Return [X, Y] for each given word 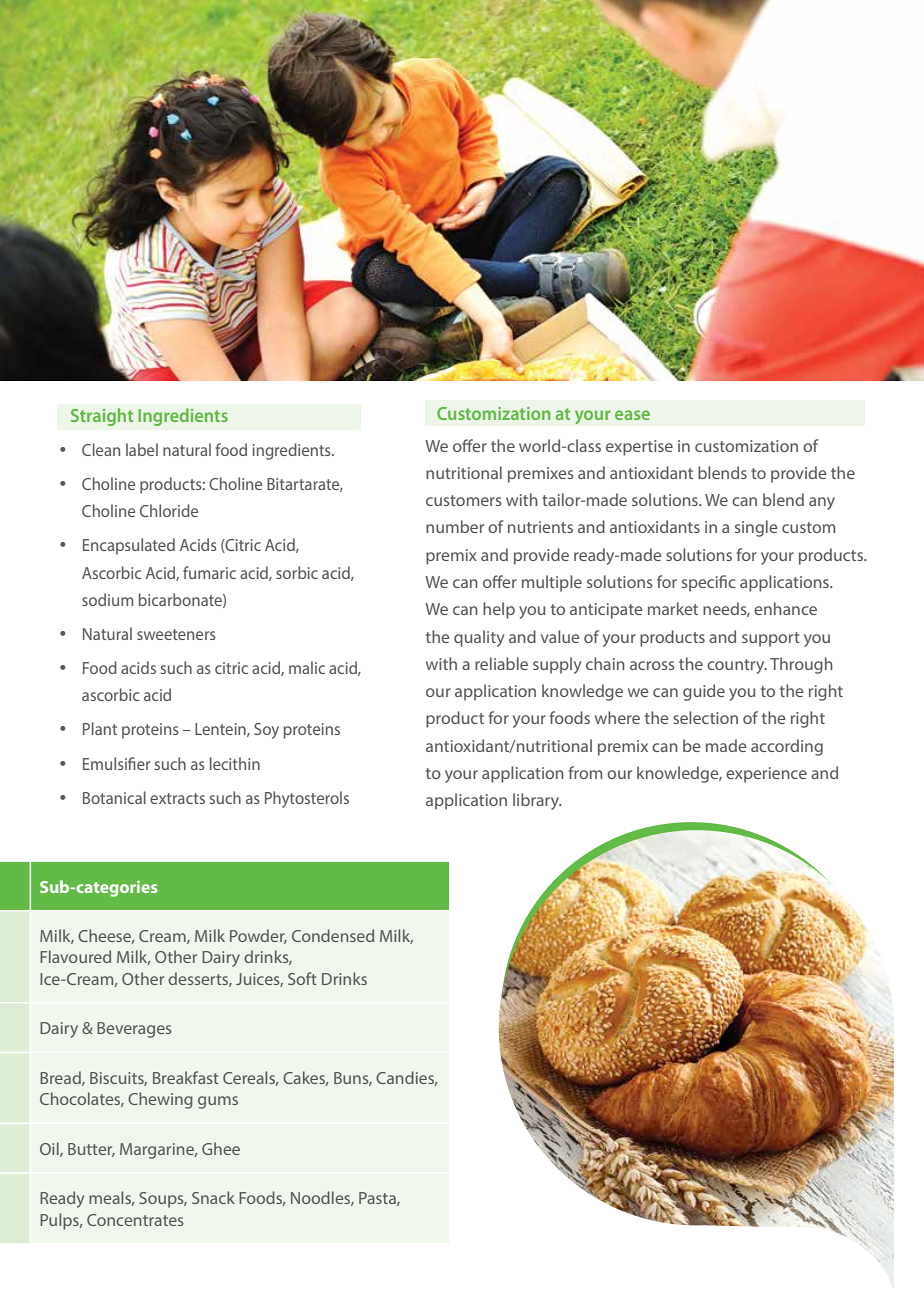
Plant [100, 728]
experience [766, 775]
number [455, 526]
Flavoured [75, 956]
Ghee [221, 1148]
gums [218, 1102]
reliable [501, 663]
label [142, 449]
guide [704, 692]
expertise [639, 448]
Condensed [333, 935]
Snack [213, 1197]
